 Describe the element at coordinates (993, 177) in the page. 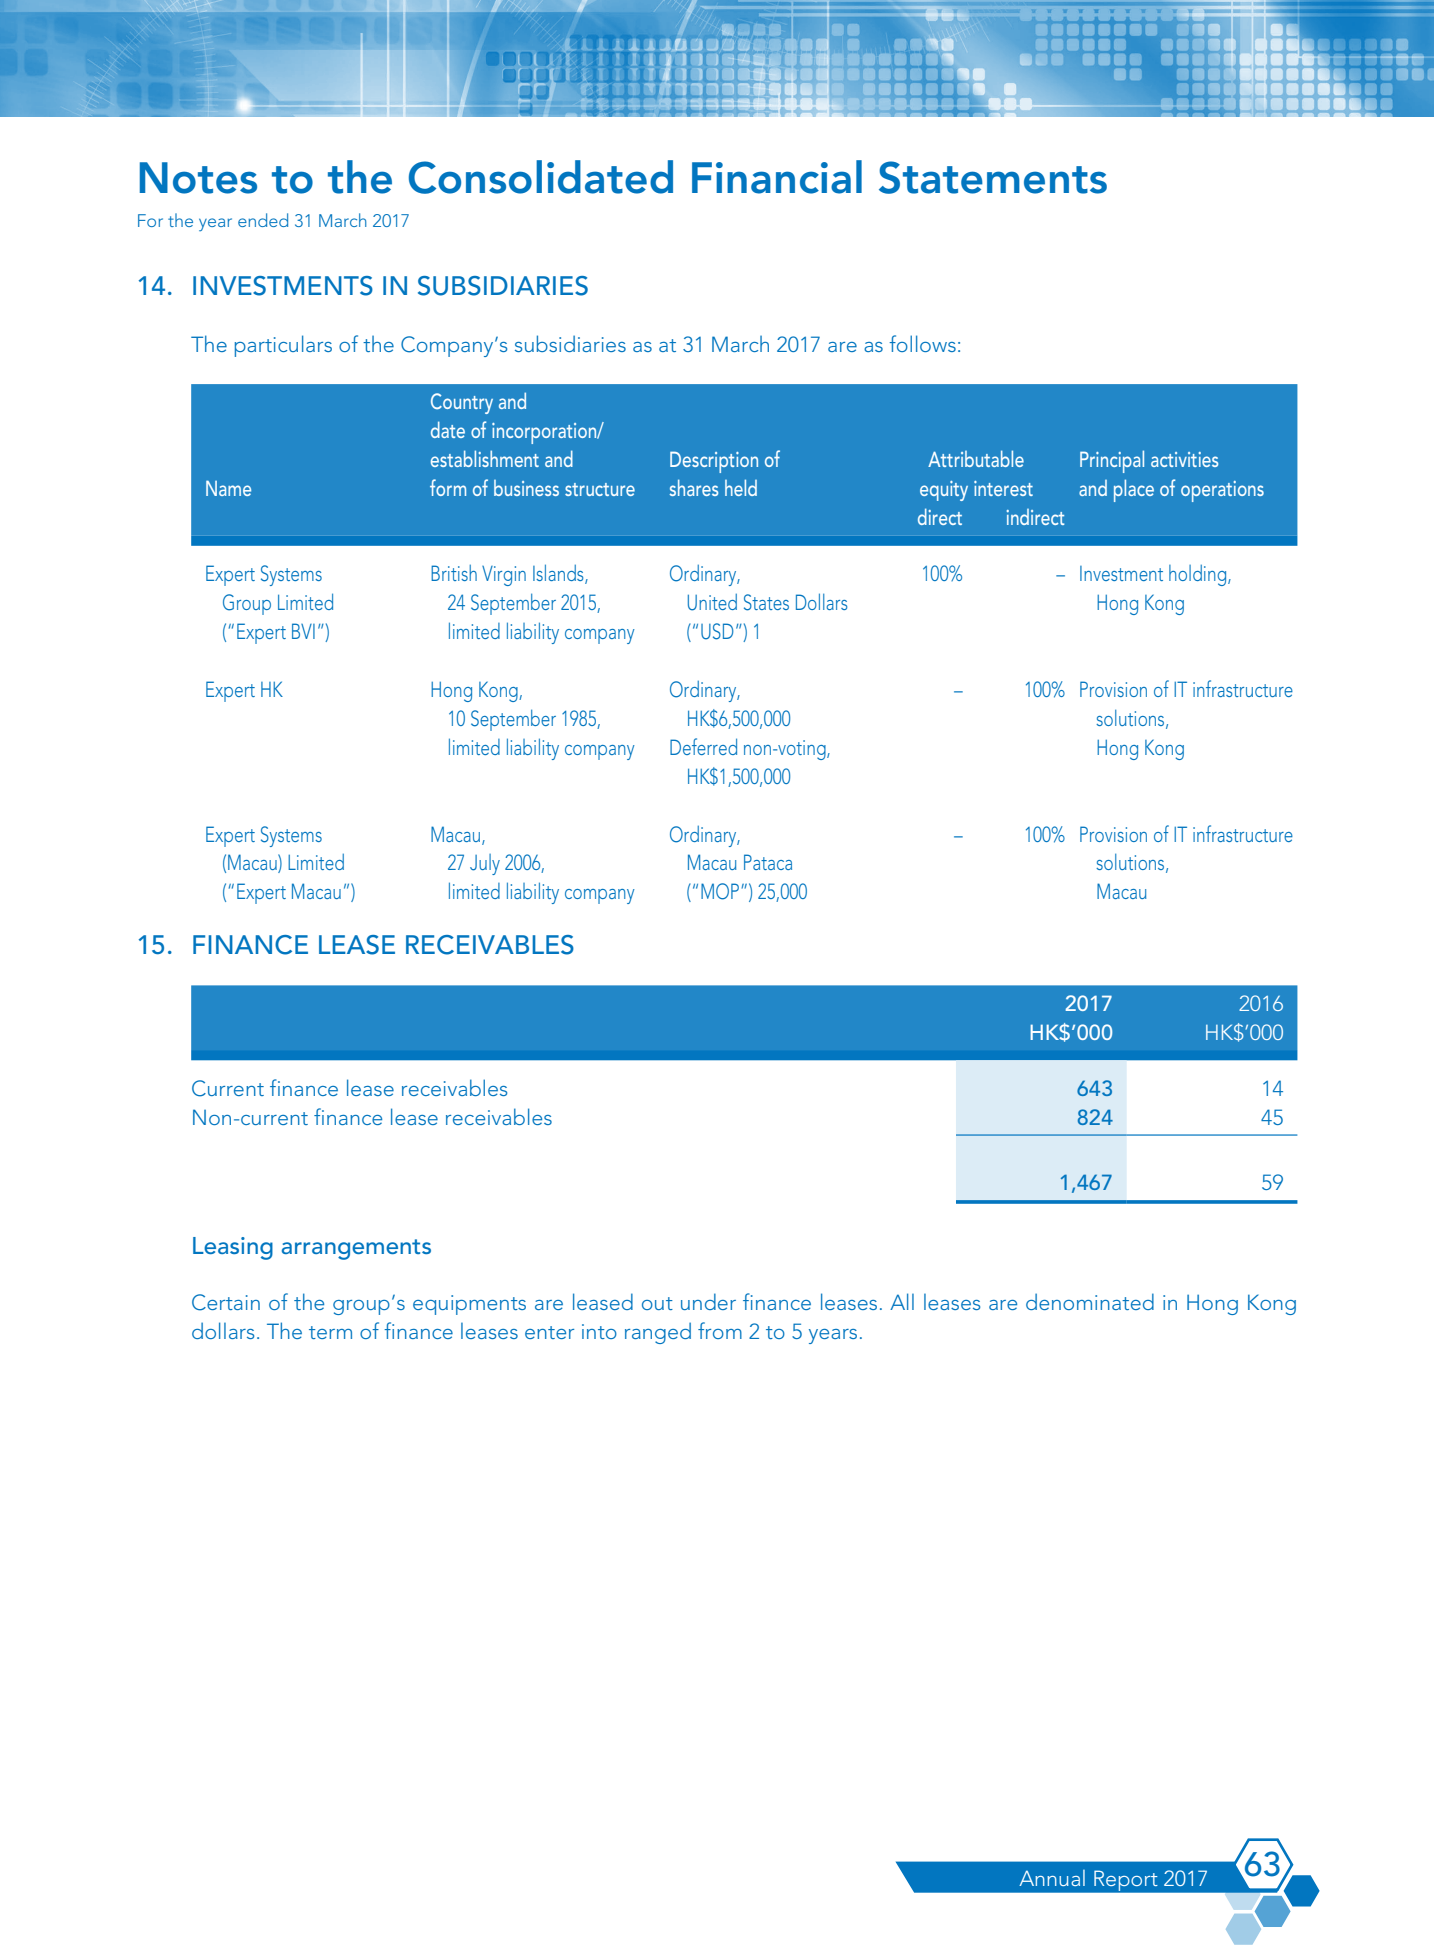

I see `Statements` at that location.
